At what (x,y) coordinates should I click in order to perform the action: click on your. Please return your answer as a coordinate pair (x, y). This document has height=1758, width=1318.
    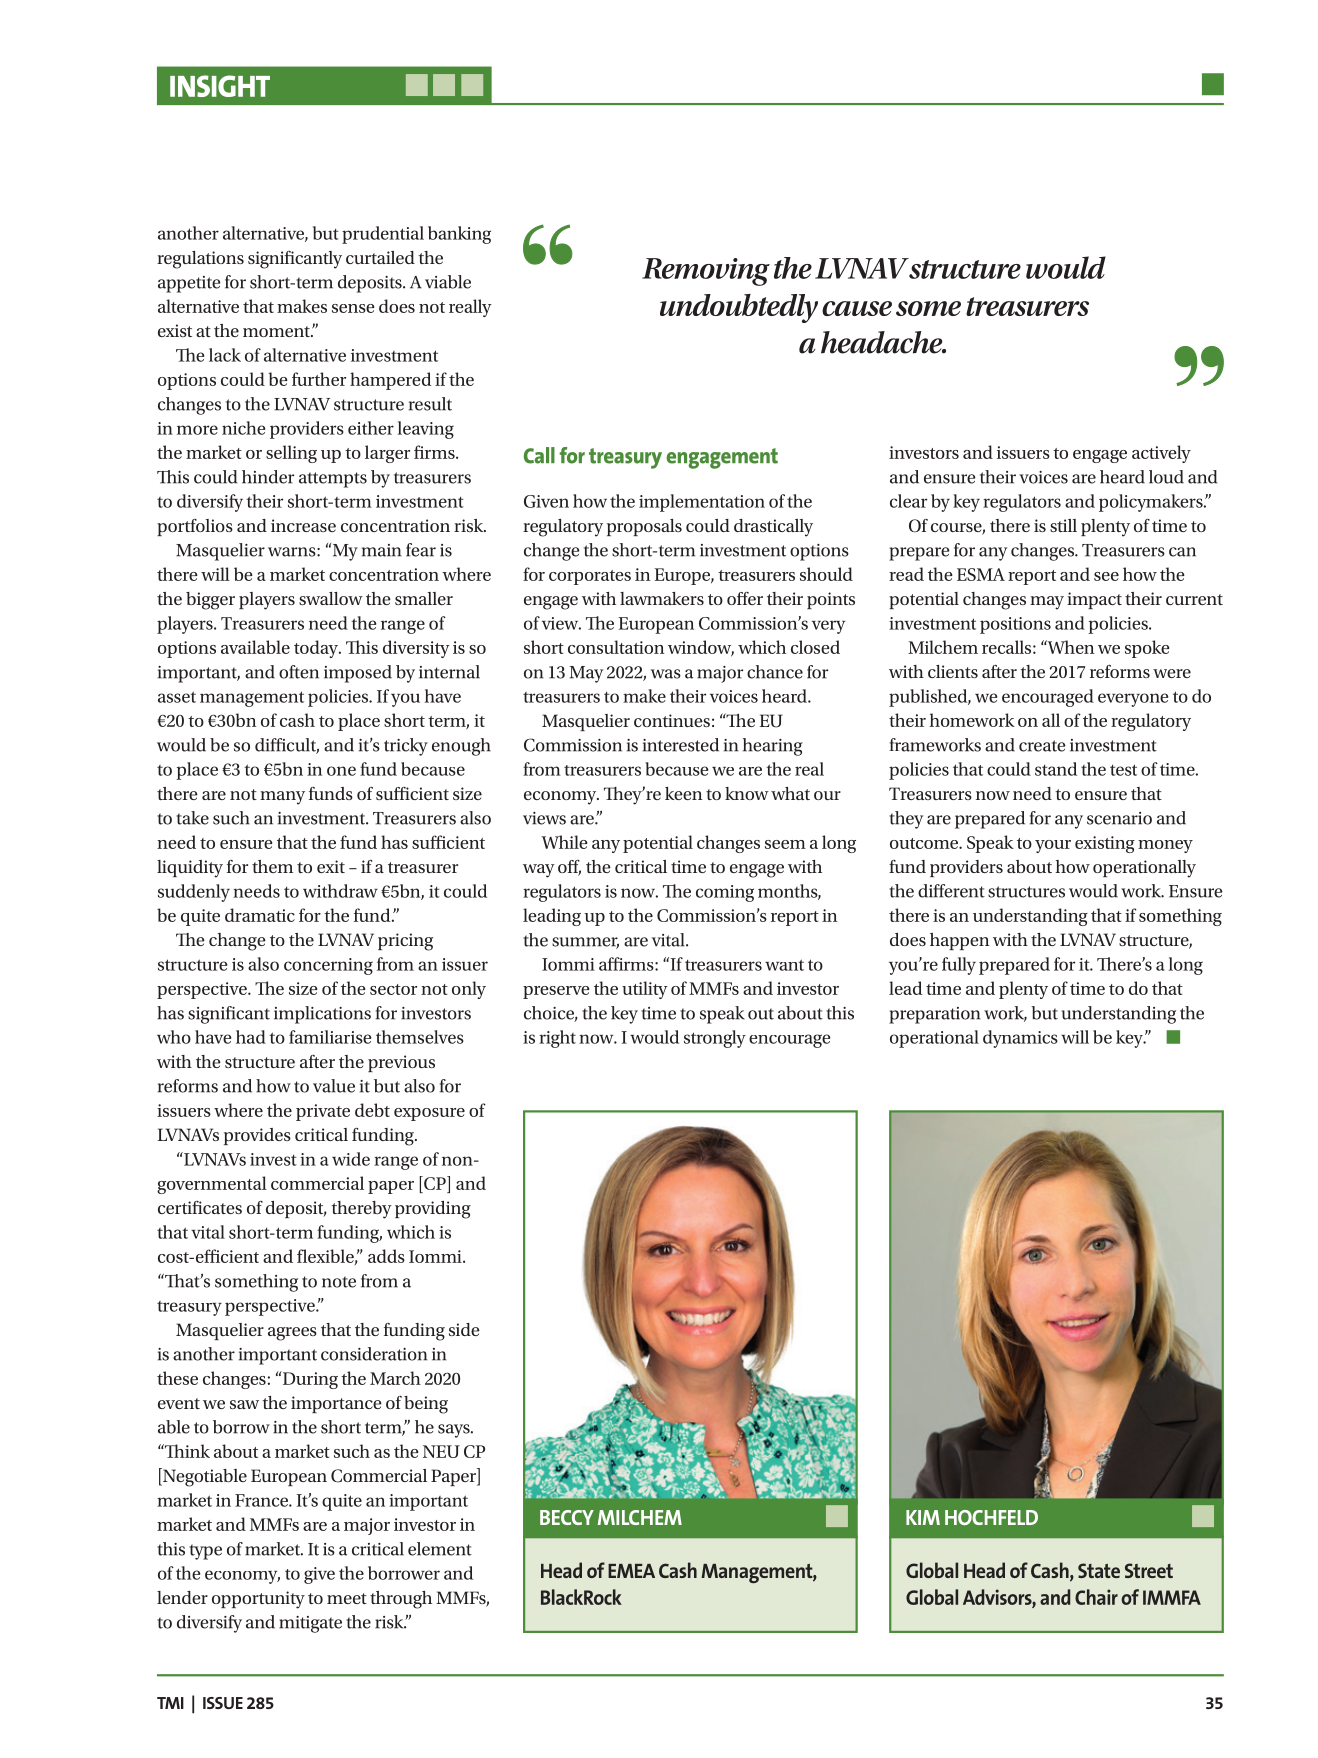
    Looking at the image, I should click on (1053, 846).
